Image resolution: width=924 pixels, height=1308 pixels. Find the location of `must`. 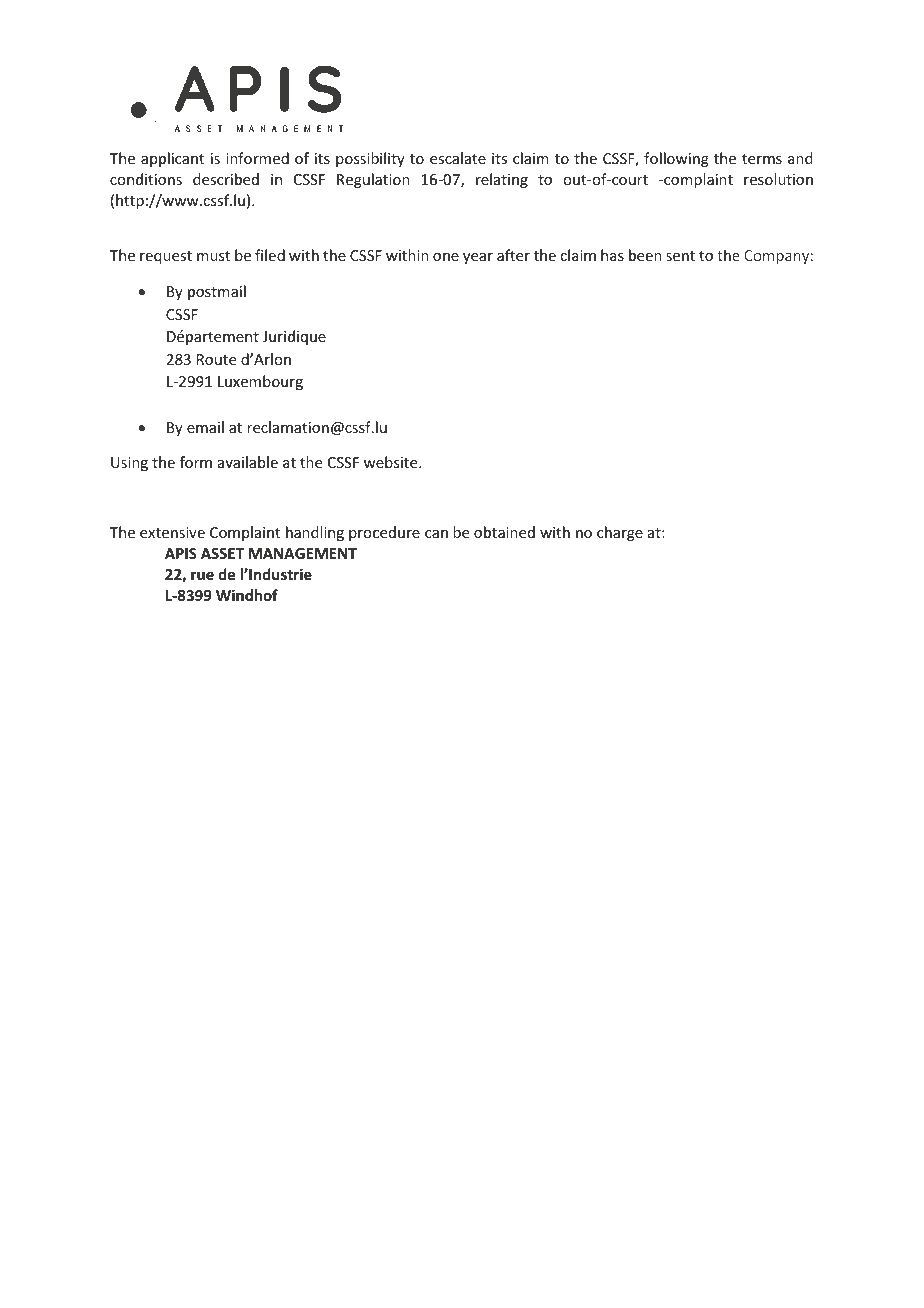

must is located at coordinates (213, 256).
